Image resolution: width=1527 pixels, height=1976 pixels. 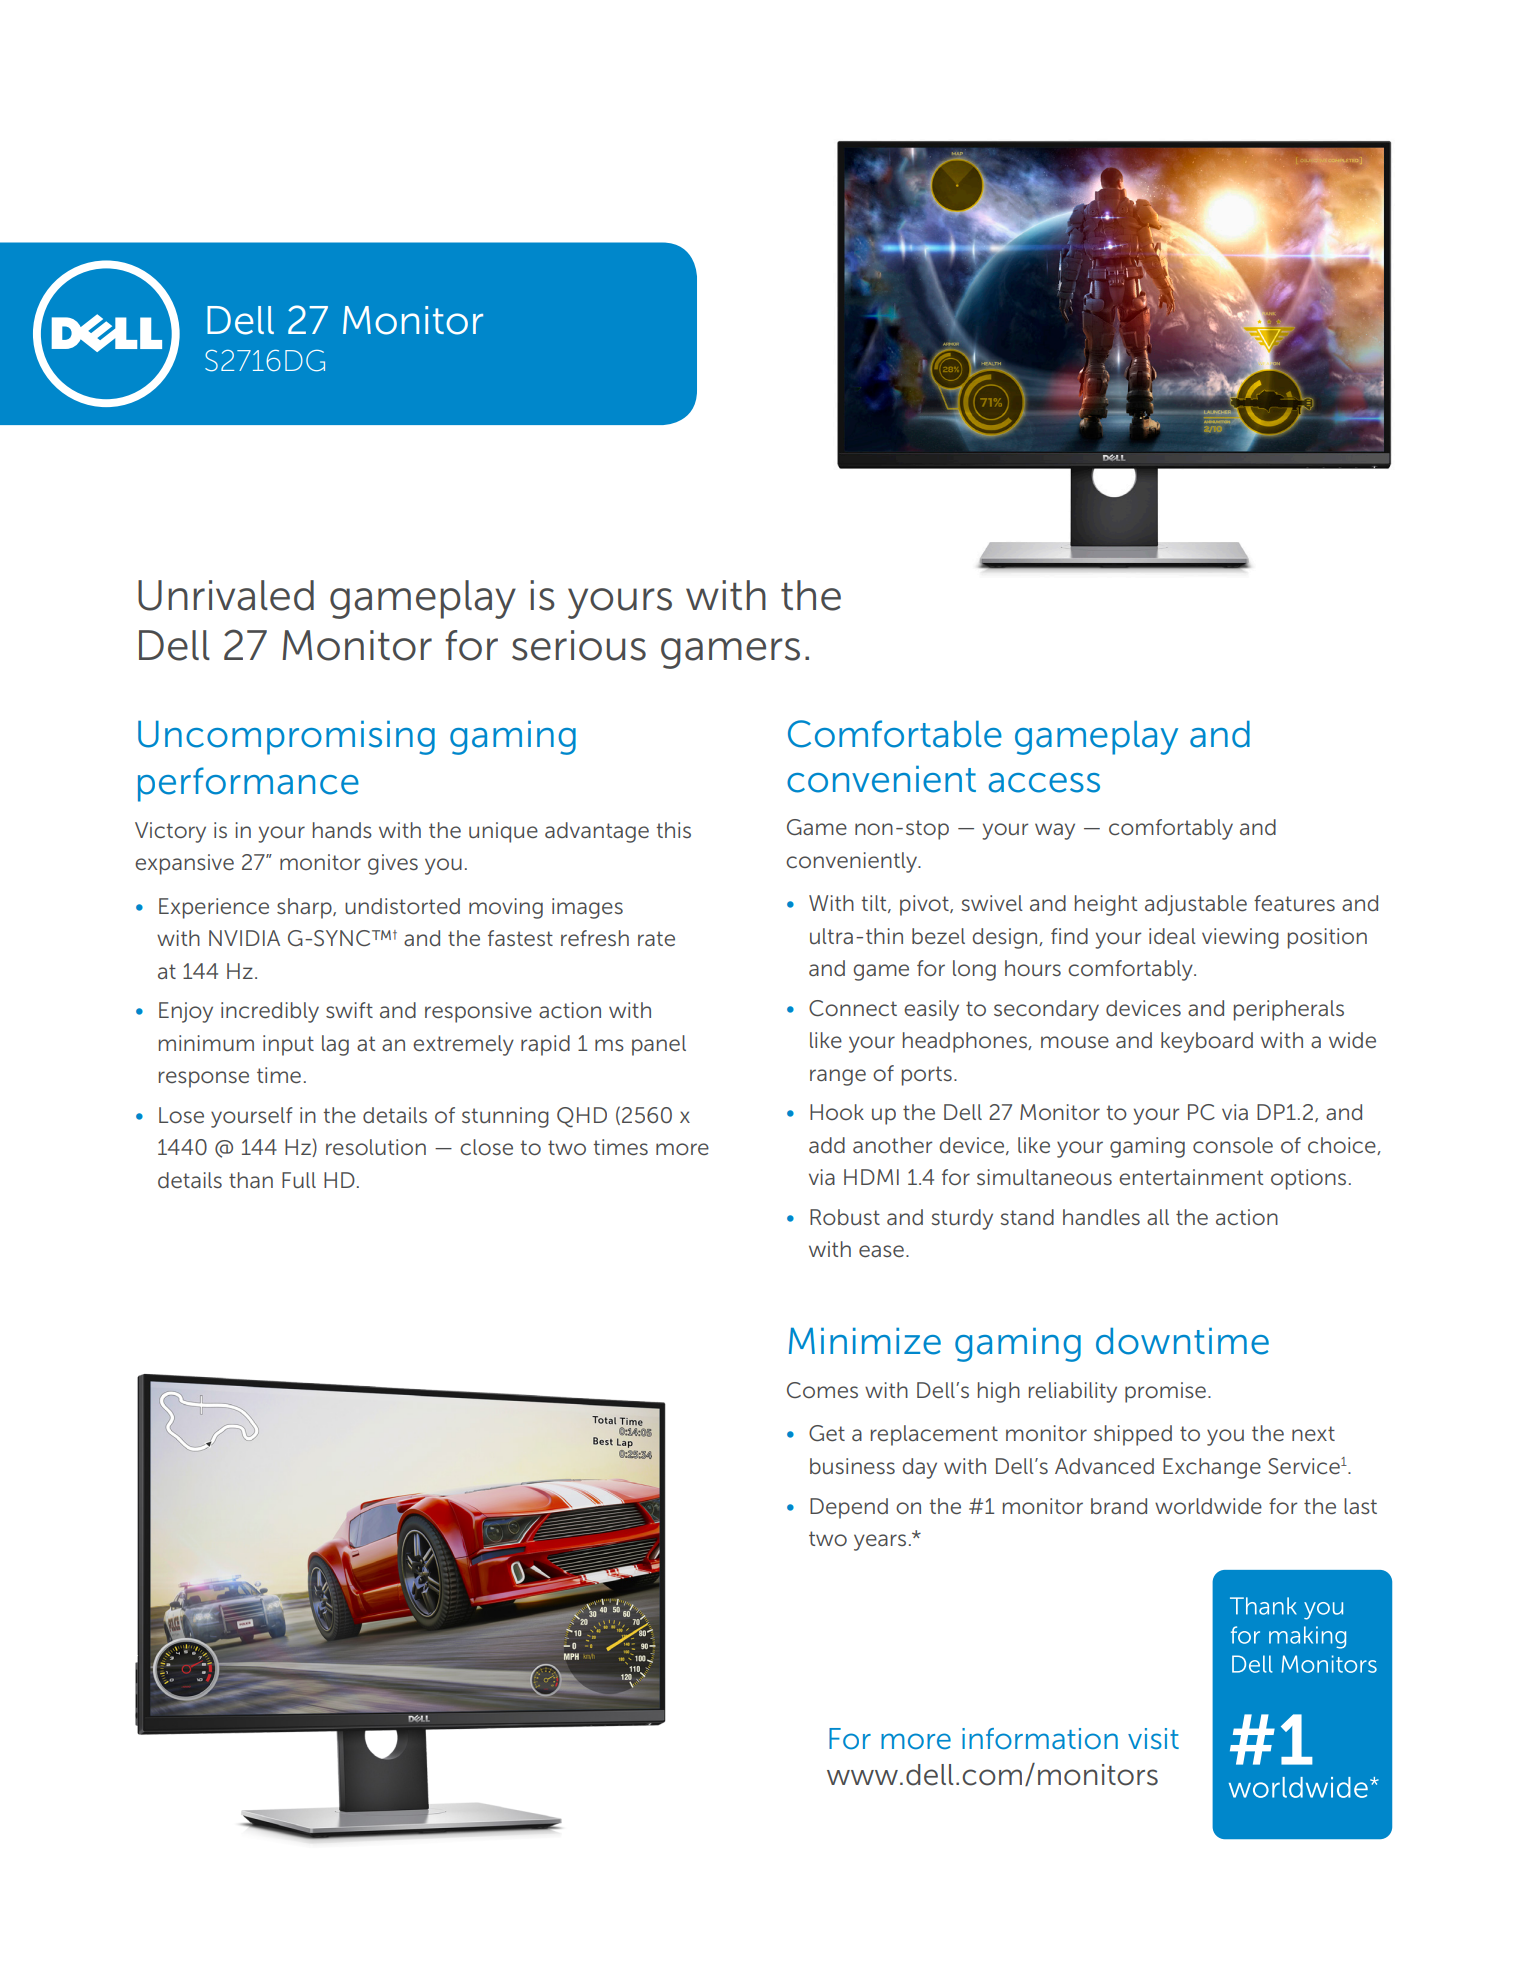 I want to click on years, so click(x=880, y=1542).
